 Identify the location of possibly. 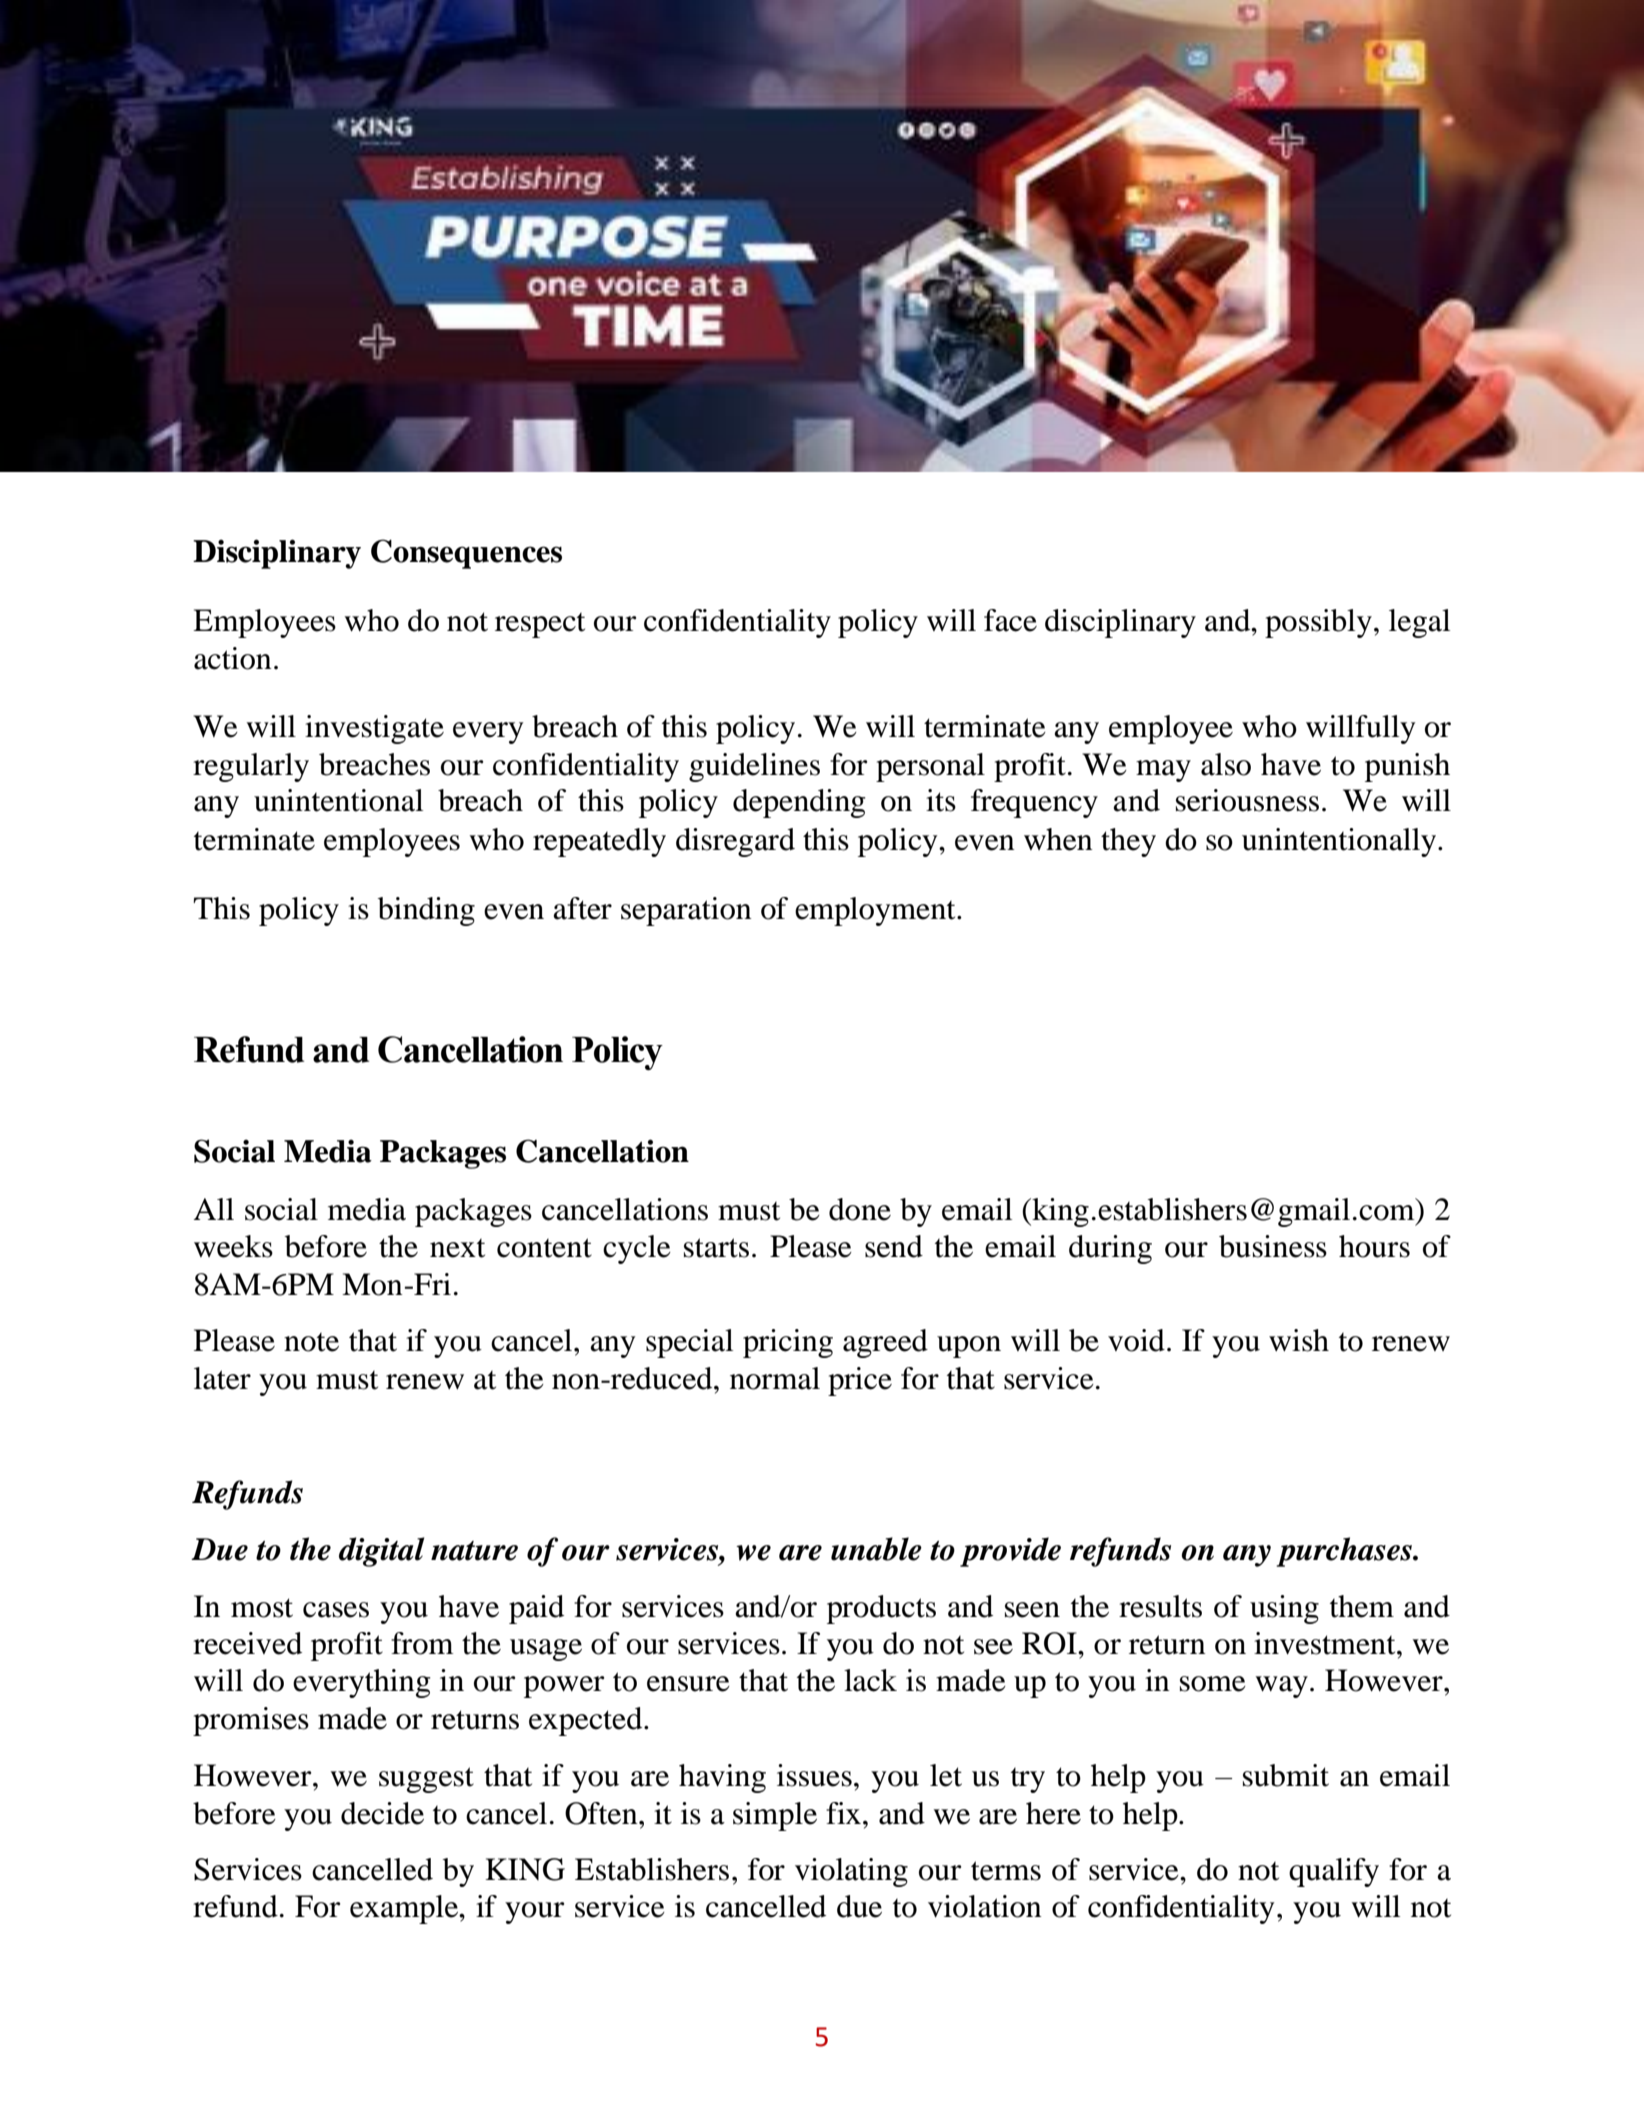
(1318, 623).
